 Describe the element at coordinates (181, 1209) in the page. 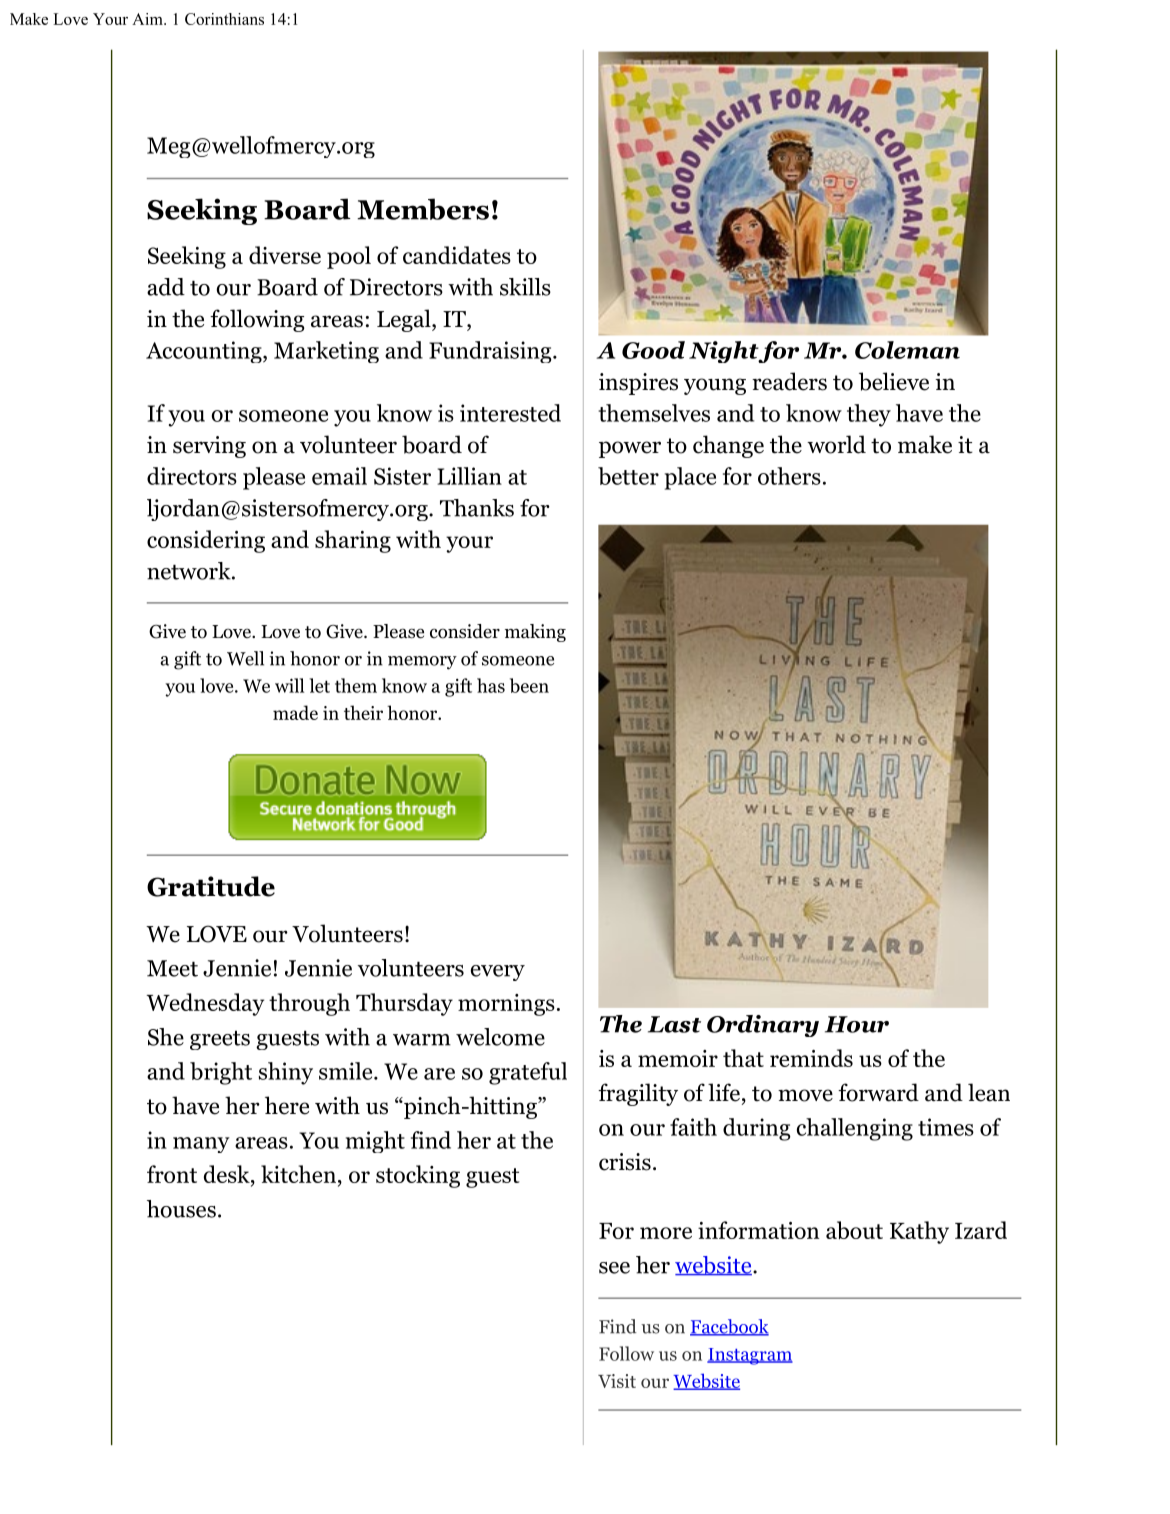

I see `houses` at that location.
